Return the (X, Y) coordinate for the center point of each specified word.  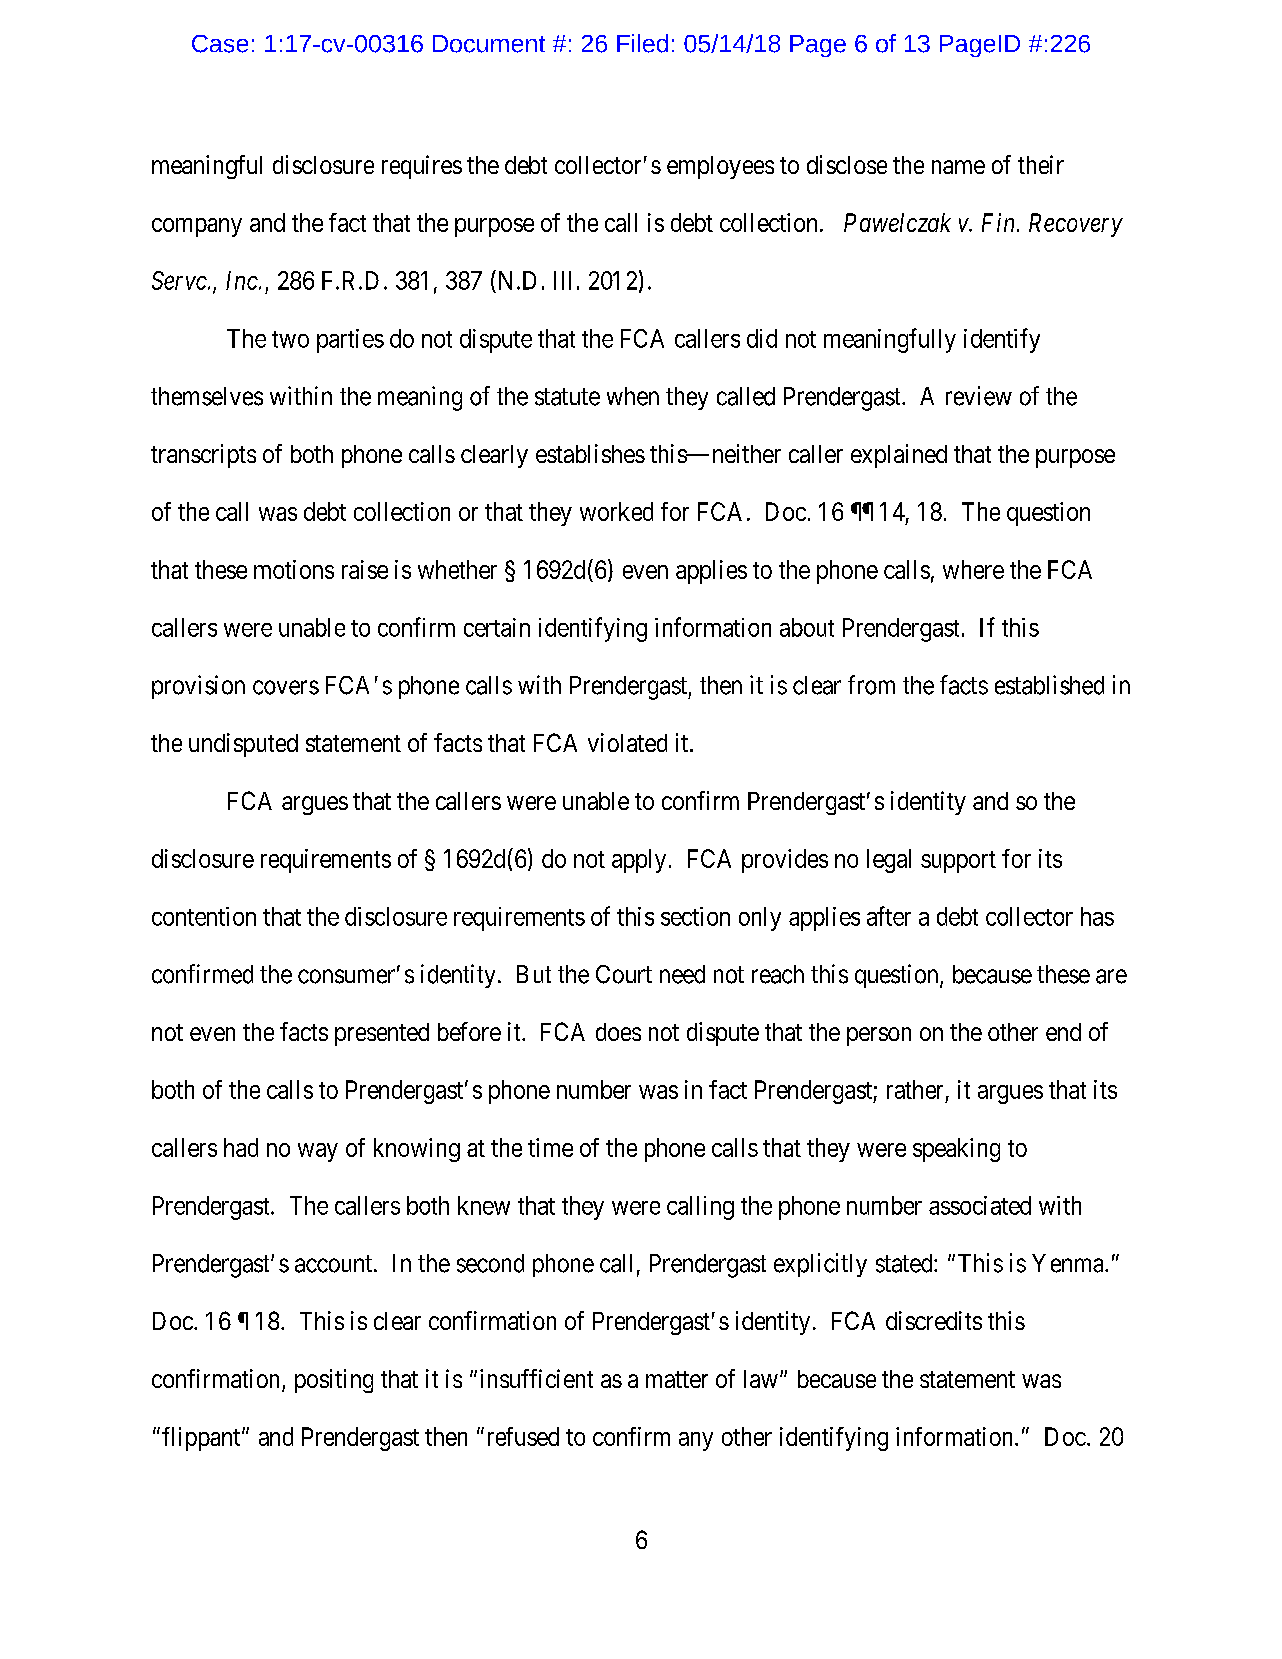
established (1049, 685)
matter (677, 1379)
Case (220, 44)
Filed (642, 43)
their (1041, 164)
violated (627, 742)
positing (334, 1381)
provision (198, 687)
